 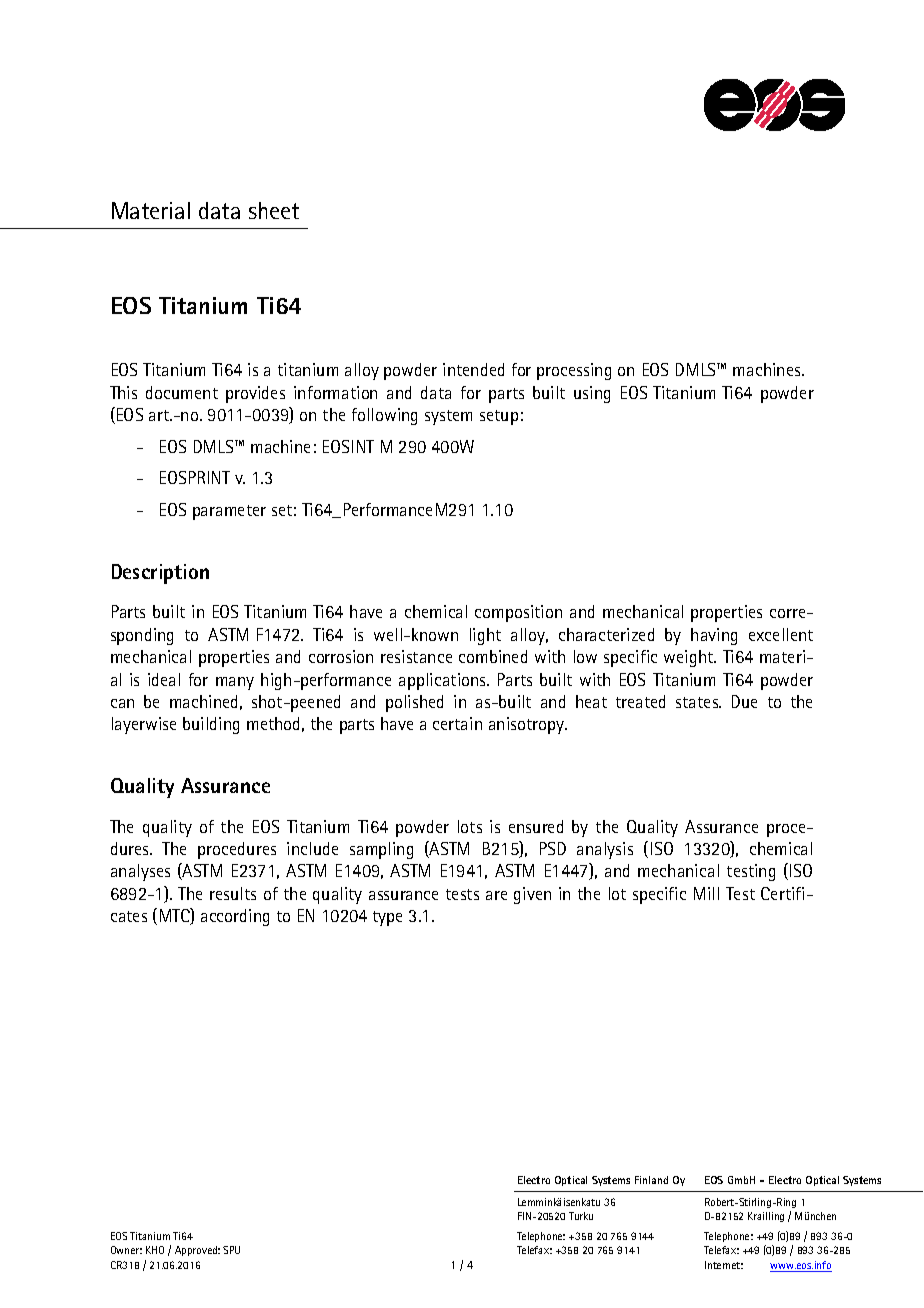 What do you see at coordinates (714, 636) in the document?
I see `having` at bounding box center [714, 636].
